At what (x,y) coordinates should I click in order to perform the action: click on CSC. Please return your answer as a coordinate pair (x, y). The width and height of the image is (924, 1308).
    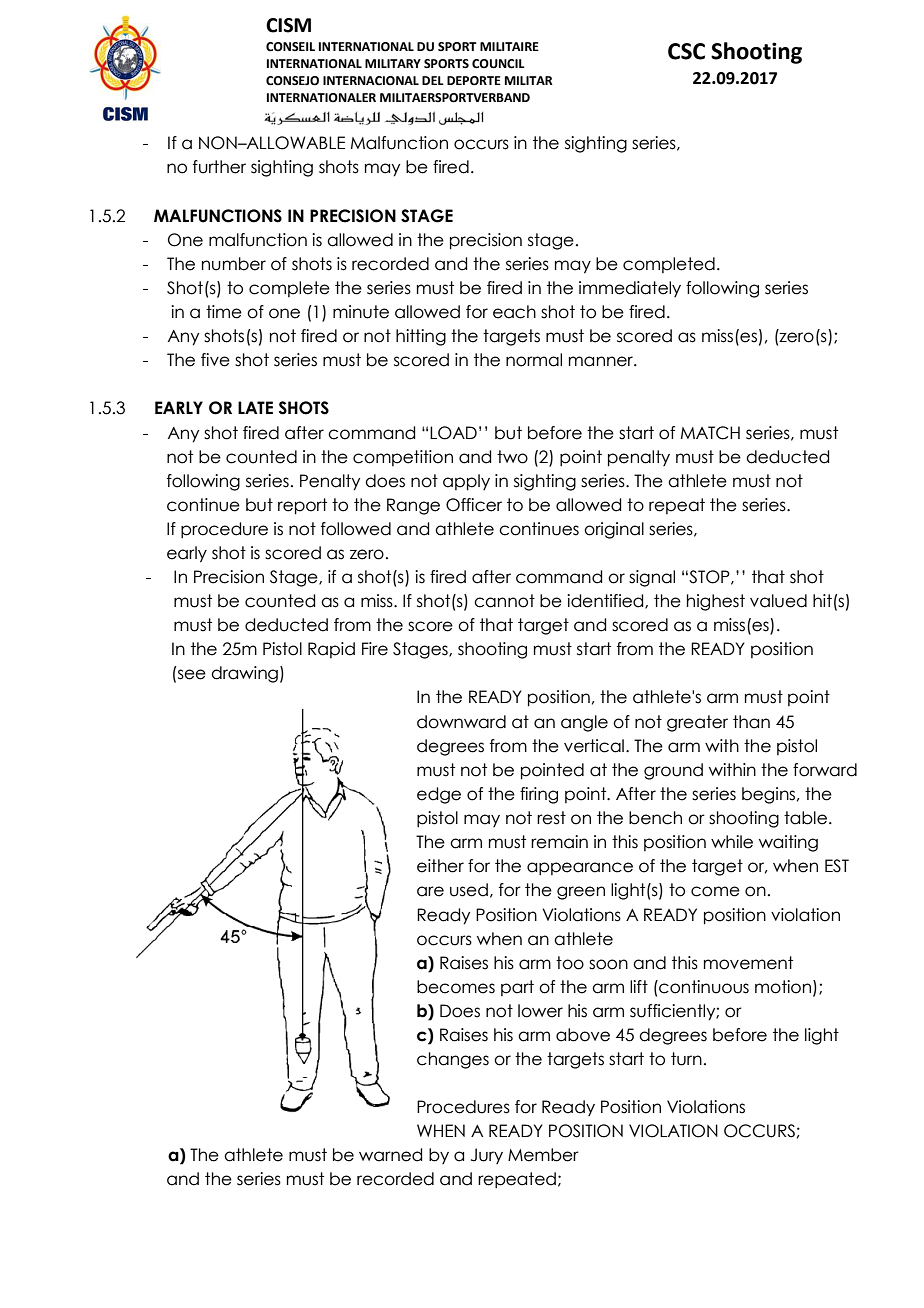
    Looking at the image, I should click on (686, 51).
